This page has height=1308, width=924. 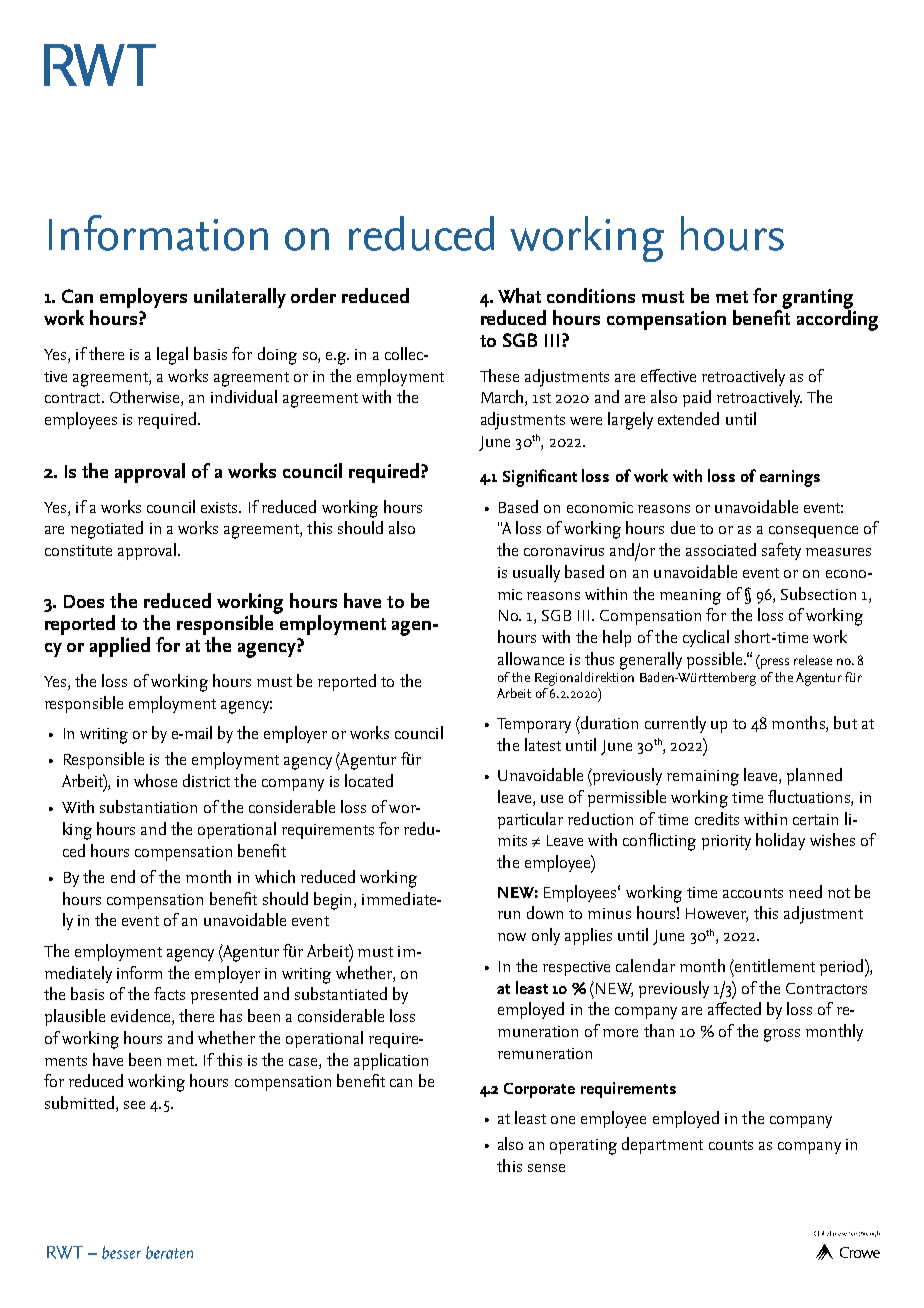 I want to click on negotiated, so click(x=107, y=530).
